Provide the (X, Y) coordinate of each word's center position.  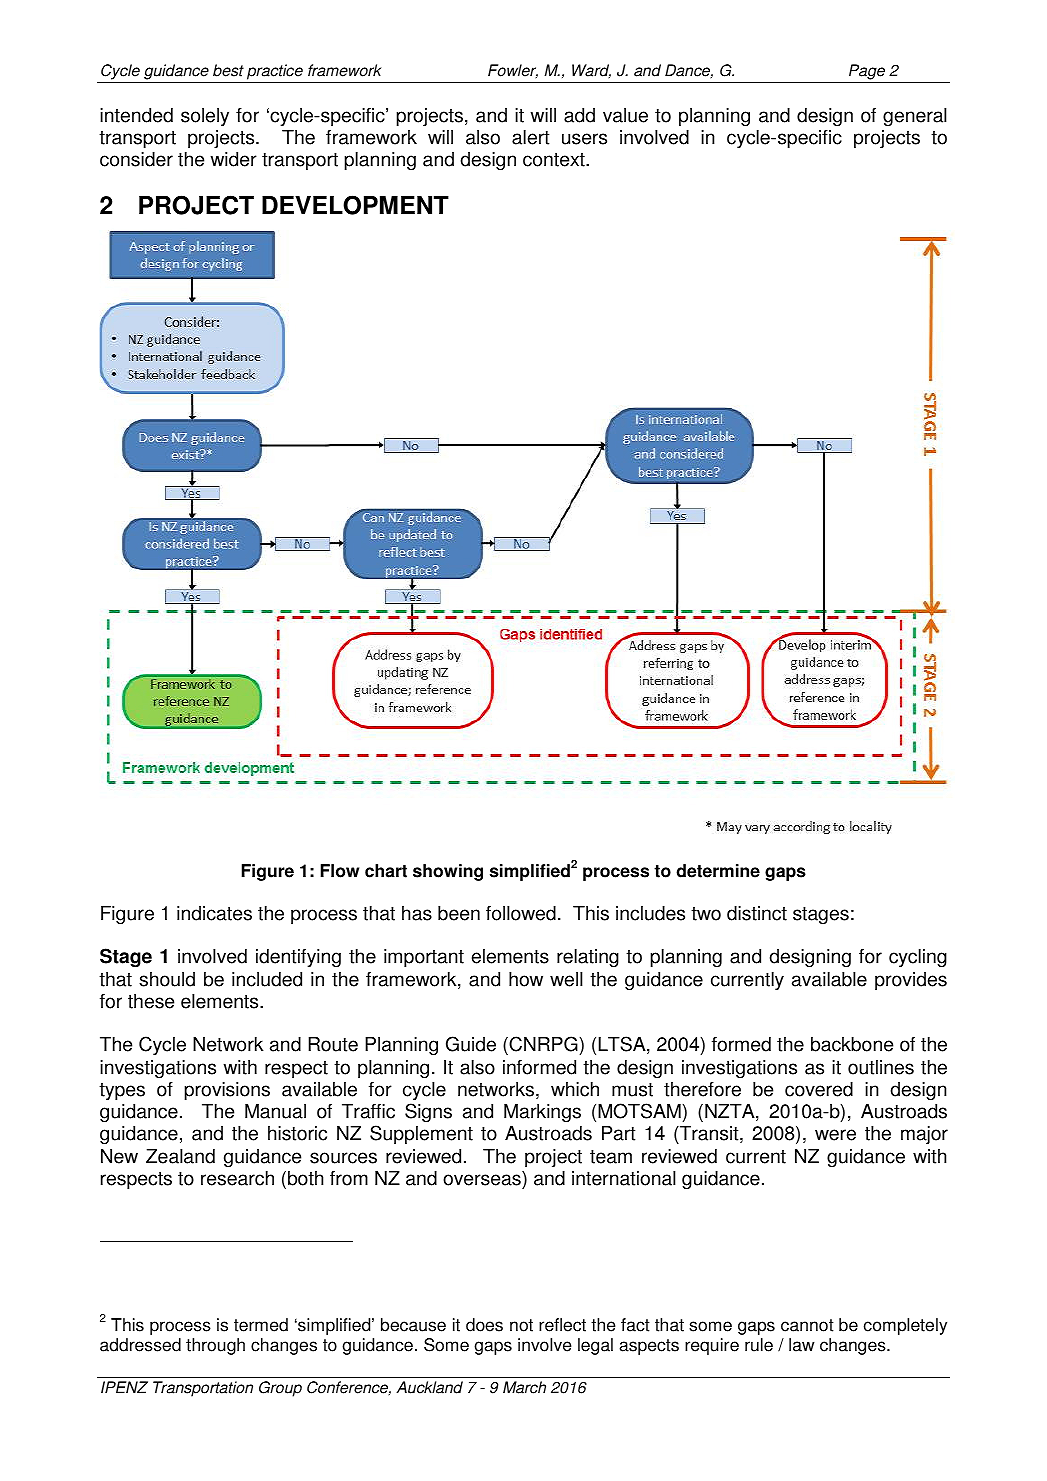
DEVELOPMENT (355, 205)
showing (448, 872)
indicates (214, 913)
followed (521, 913)
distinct (757, 913)
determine (718, 871)
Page (867, 73)
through (215, 1346)
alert (530, 137)
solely (205, 117)
